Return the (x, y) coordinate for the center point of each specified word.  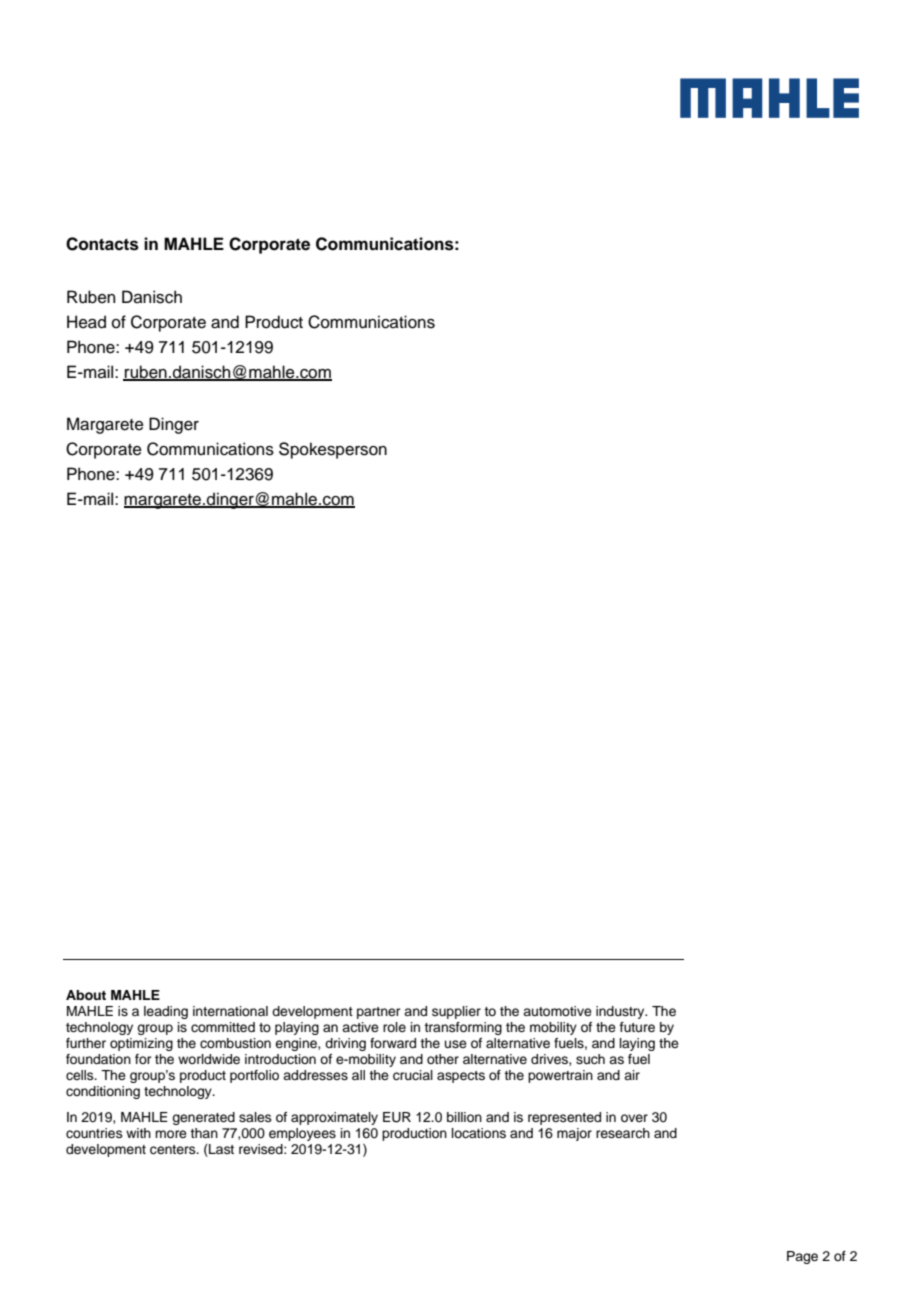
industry (621, 1012)
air (632, 1075)
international (230, 1011)
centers (174, 1150)
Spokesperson (333, 450)
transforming (463, 1028)
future (637, 1027)
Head (86, 322)
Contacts (102, 244)
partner (379, 1013)
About (86, 995)
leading (166, 1012)
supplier (456, 1012)
